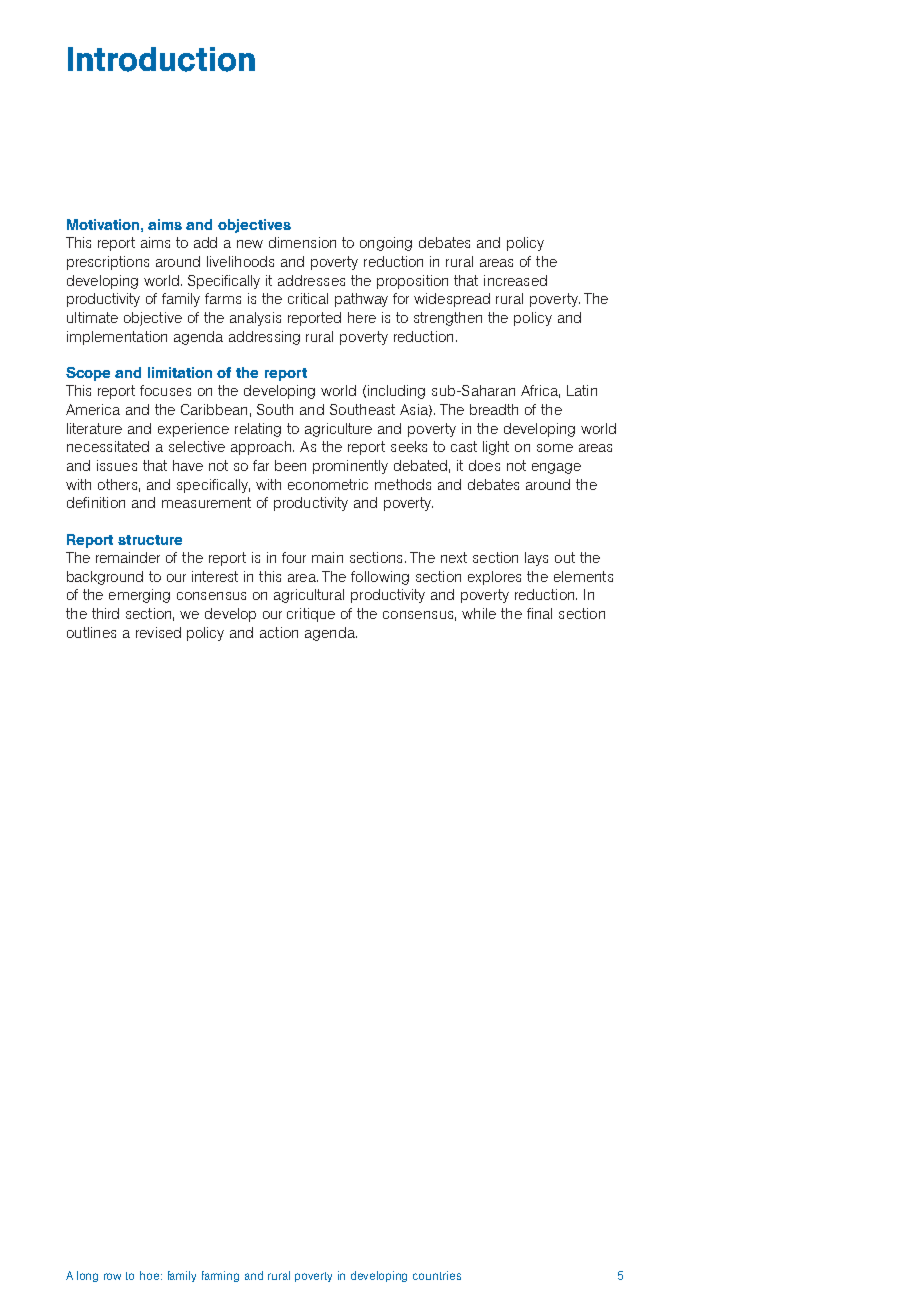 The width and height of the image is (924, 1308). What do you see at coordinates (161, 59) in the image?
I see `Introduction` at bounding box center [161, 59].
